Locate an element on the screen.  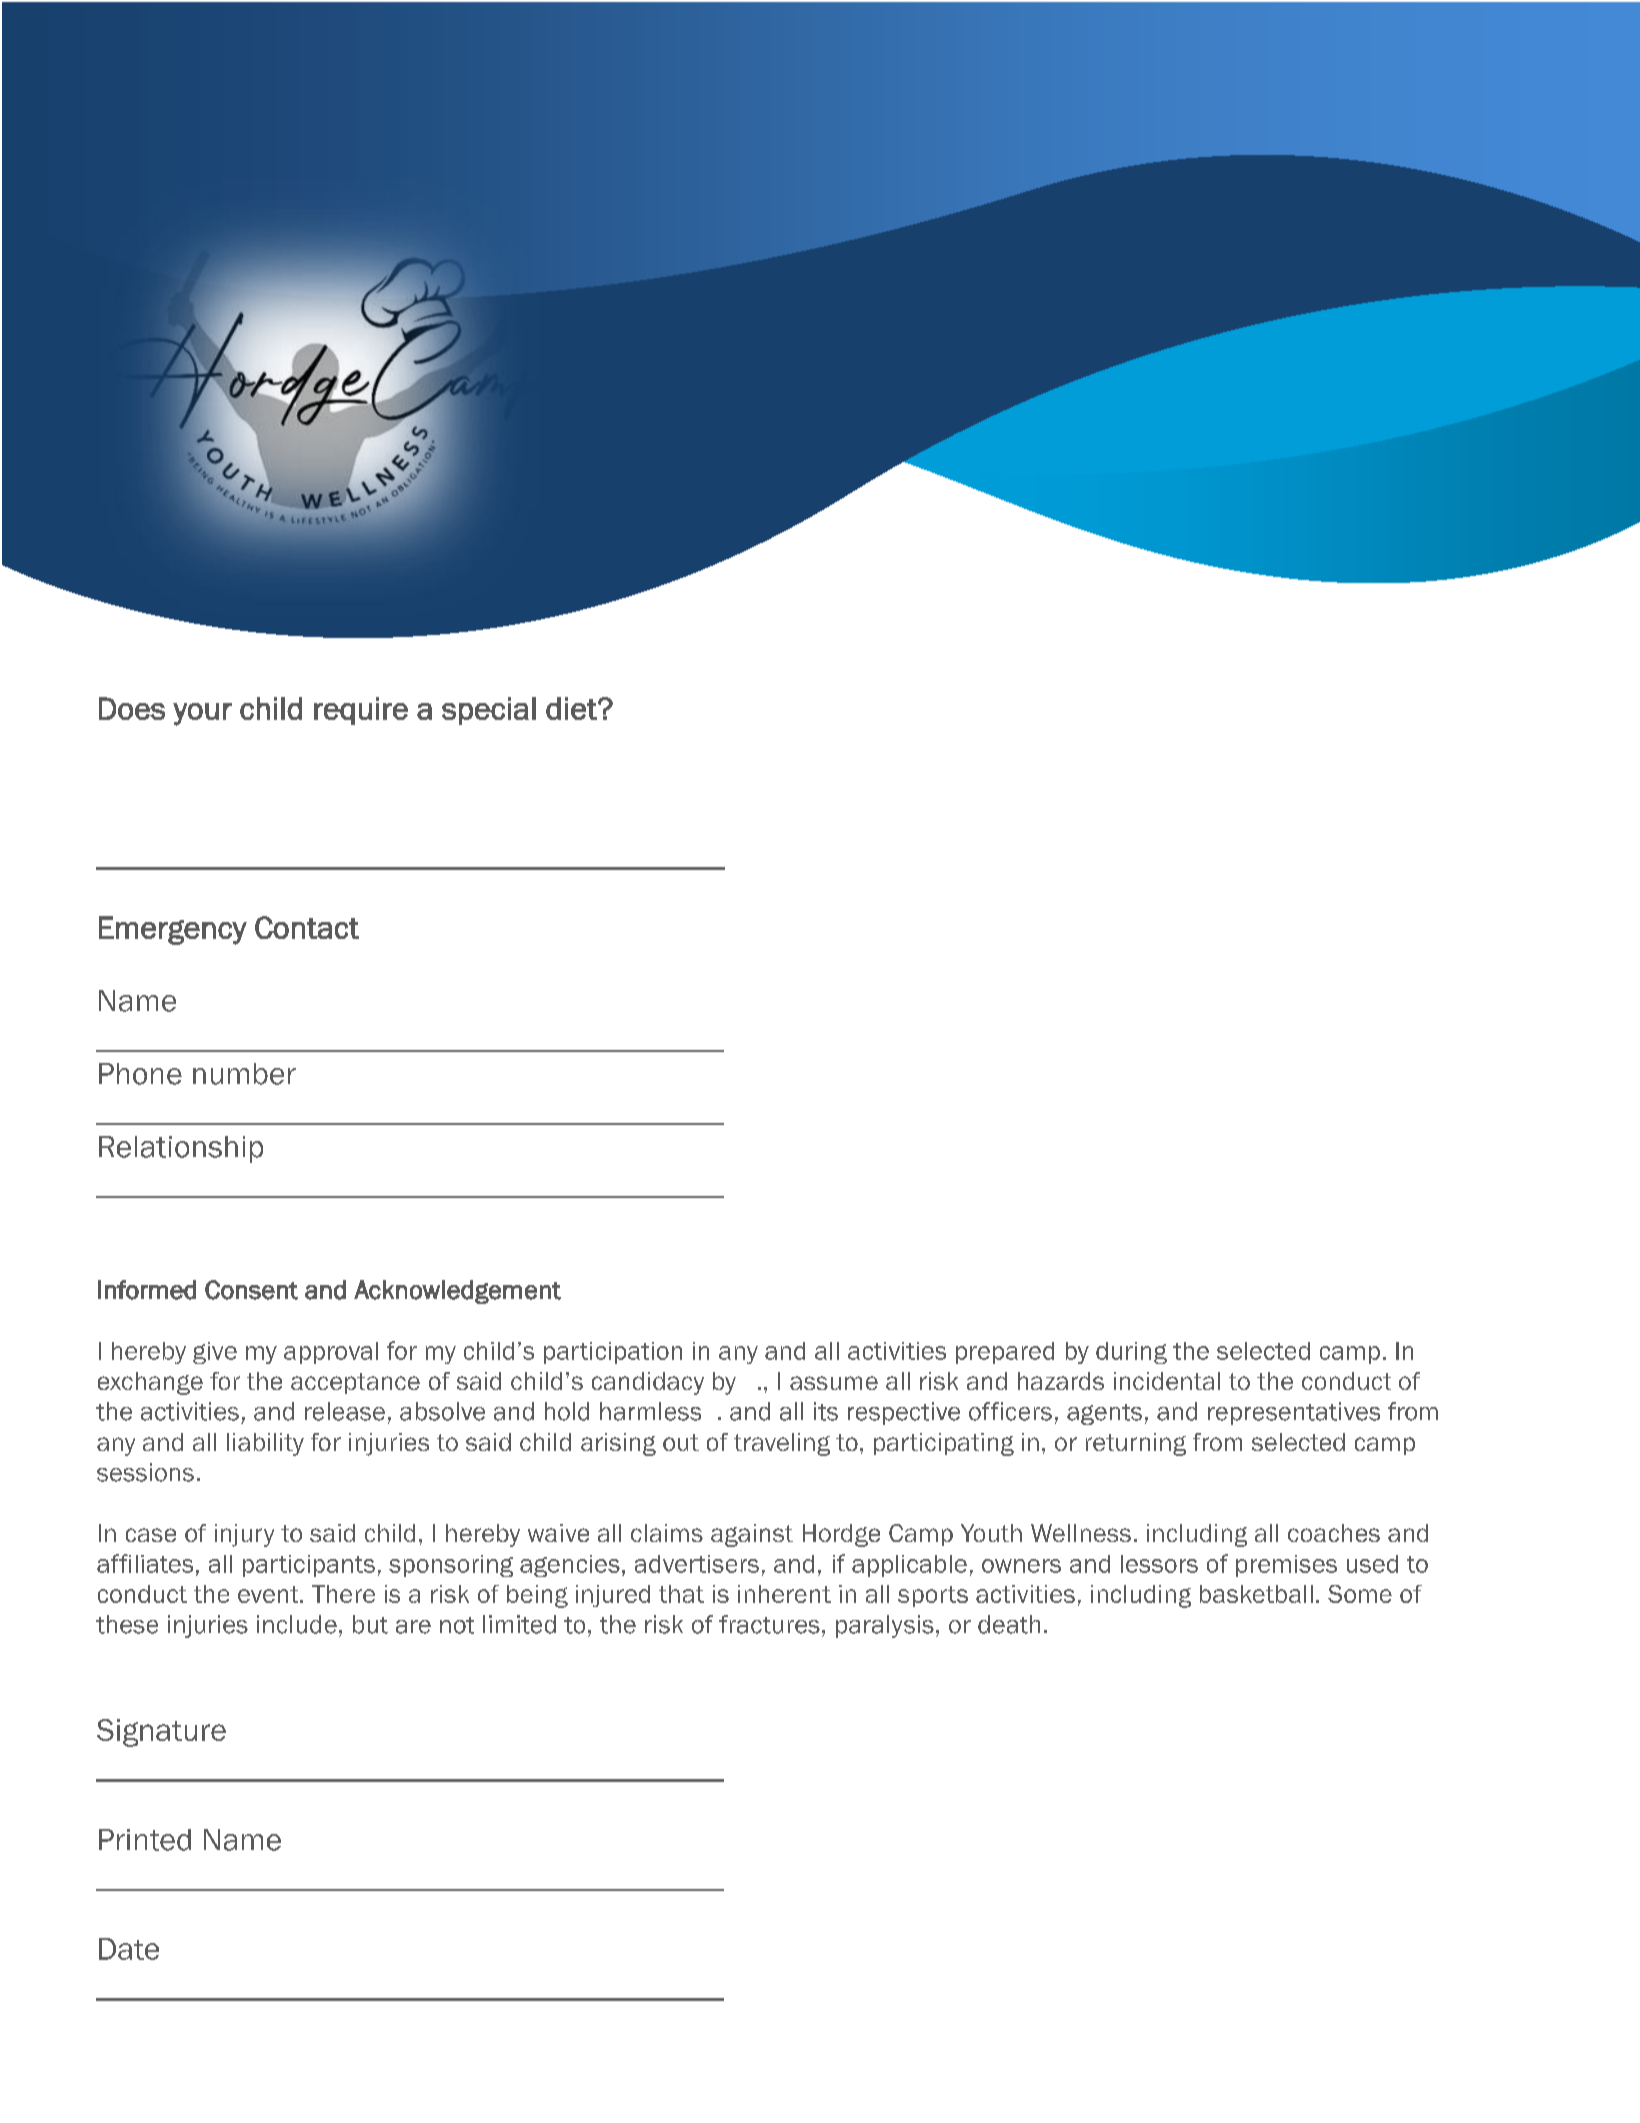
lessors is located at coordinates (1159, 1564).
